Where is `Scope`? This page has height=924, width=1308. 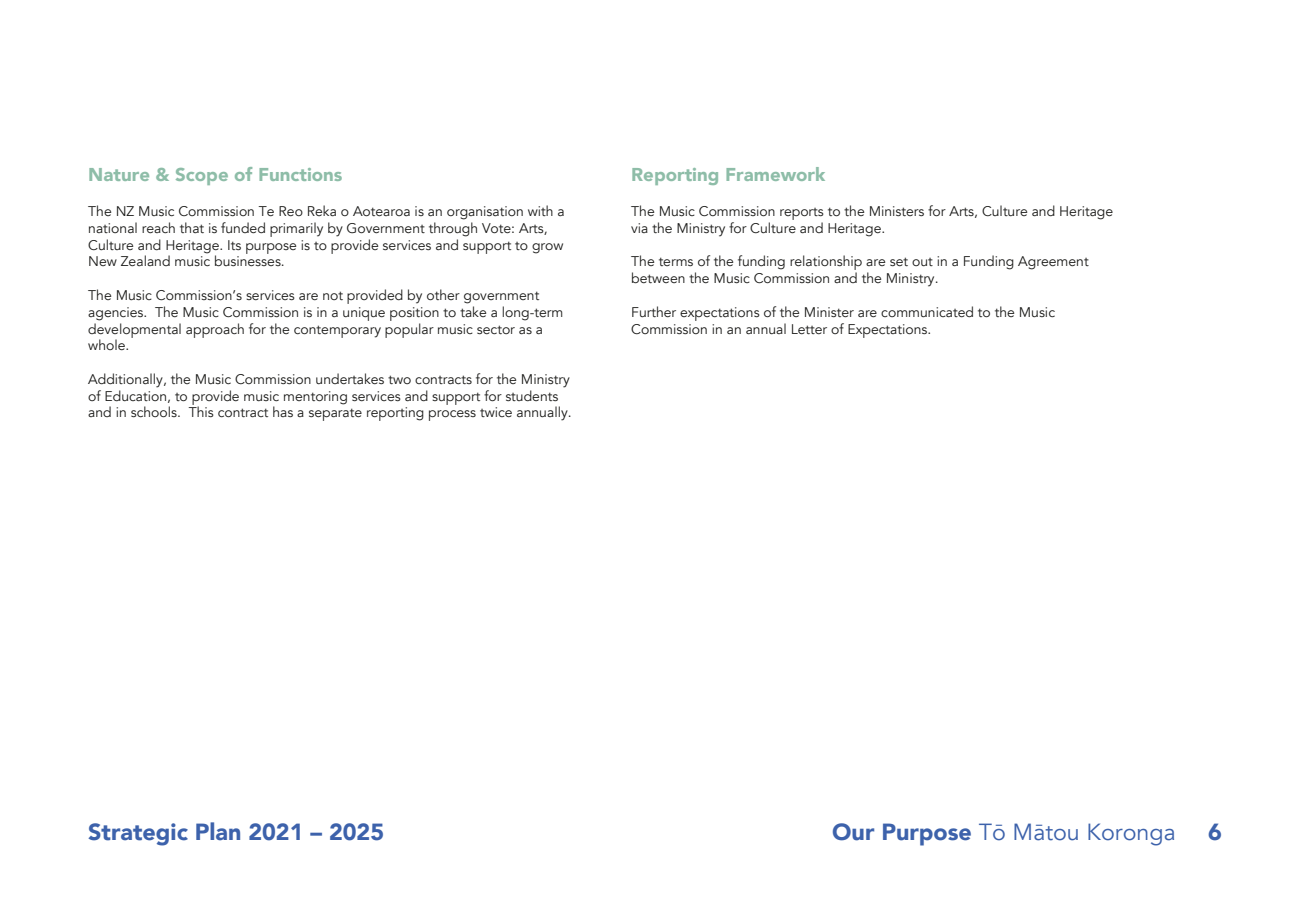
Scope is located at coordinates (202, 176).
